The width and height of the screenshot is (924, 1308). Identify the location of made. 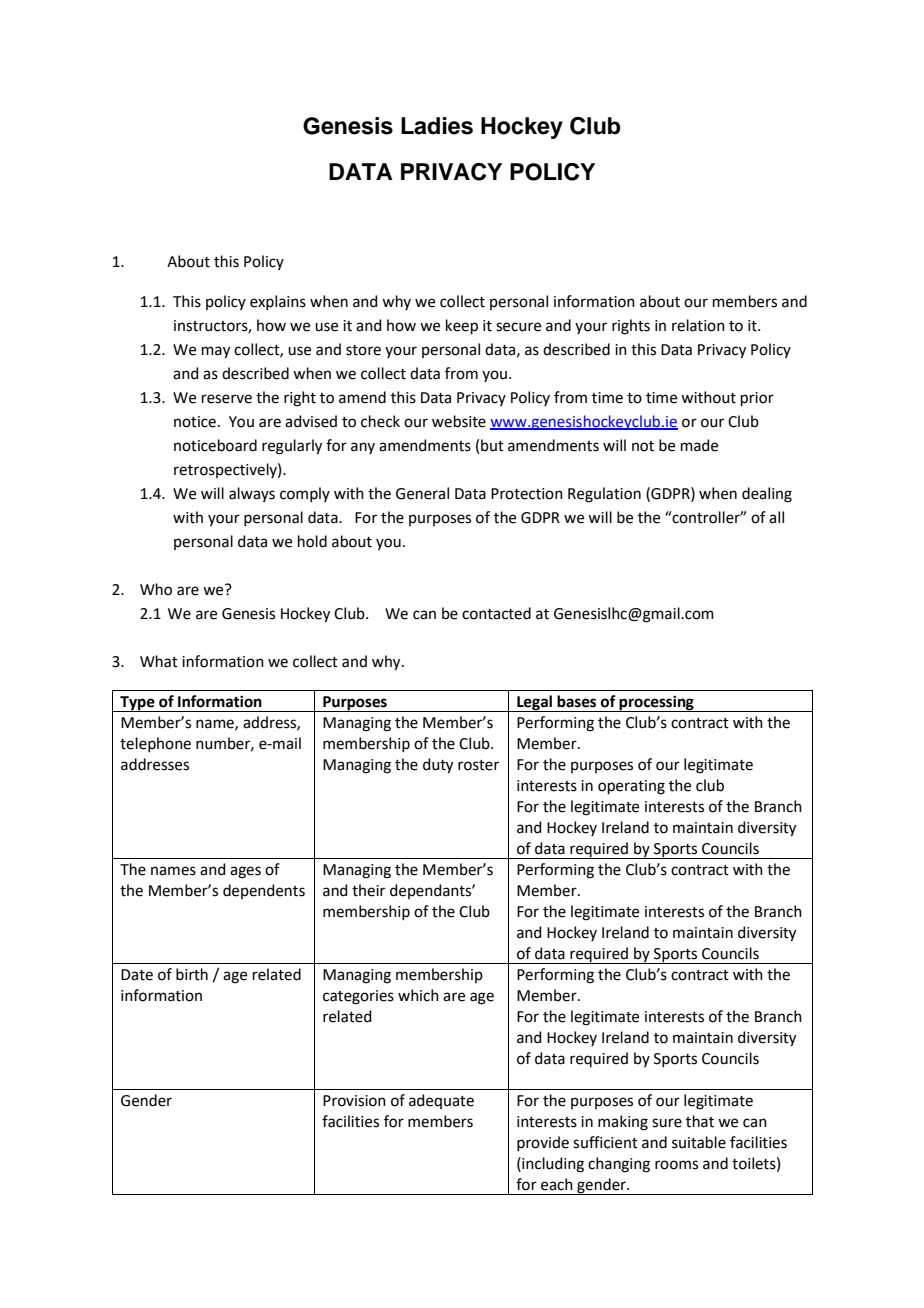
(699, 445).
